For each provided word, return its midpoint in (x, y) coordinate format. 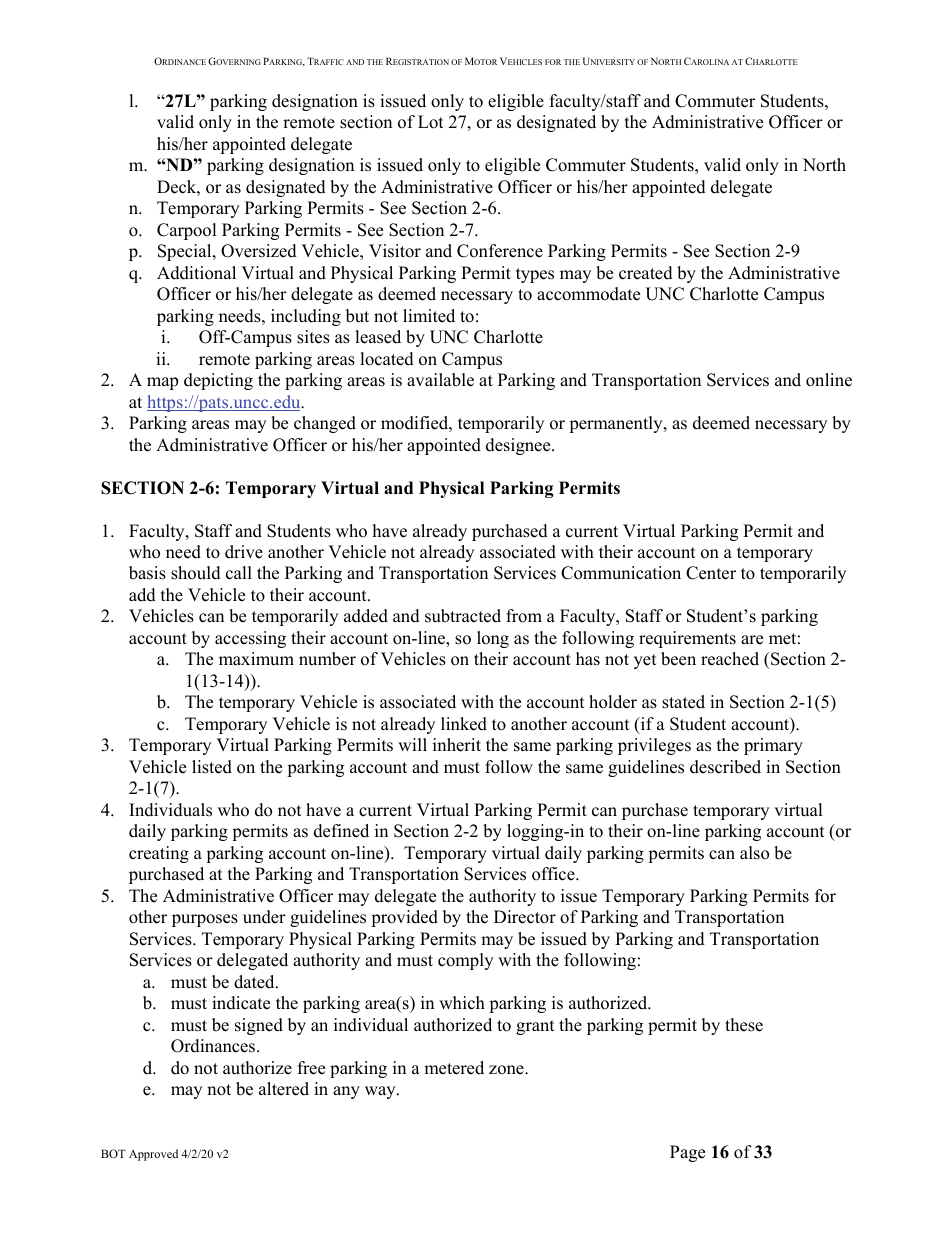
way (381, 1092)
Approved (153, 1155)
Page (687, 1153)
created (646, 273)
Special (186, 252)
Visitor (395, 251)
